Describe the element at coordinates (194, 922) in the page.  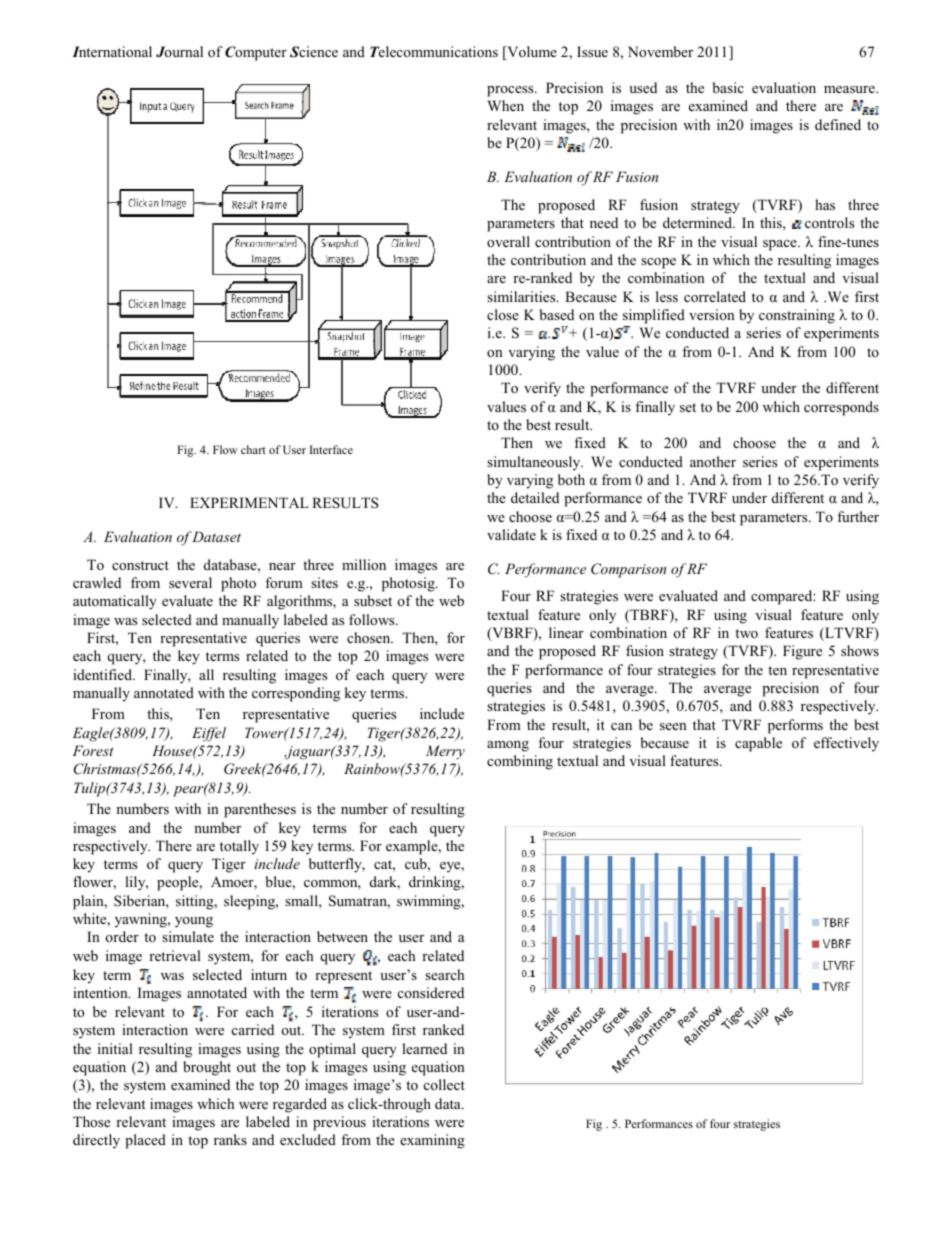
I see `young` at that location.
